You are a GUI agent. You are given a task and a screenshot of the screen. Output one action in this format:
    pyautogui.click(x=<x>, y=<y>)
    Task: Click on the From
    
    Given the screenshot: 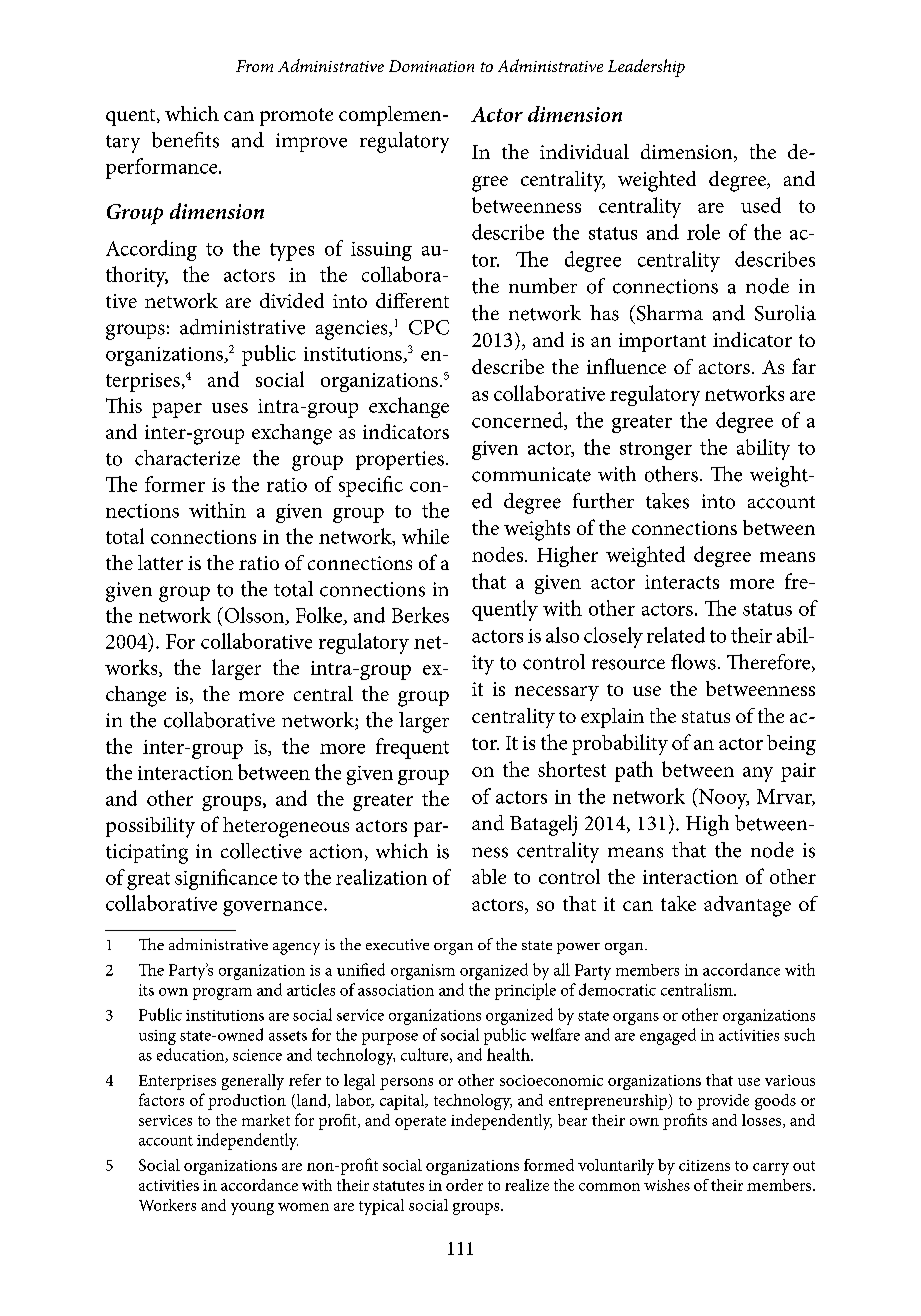 What is the action you would take?
    pyautogui.click(x=254, y=66)
